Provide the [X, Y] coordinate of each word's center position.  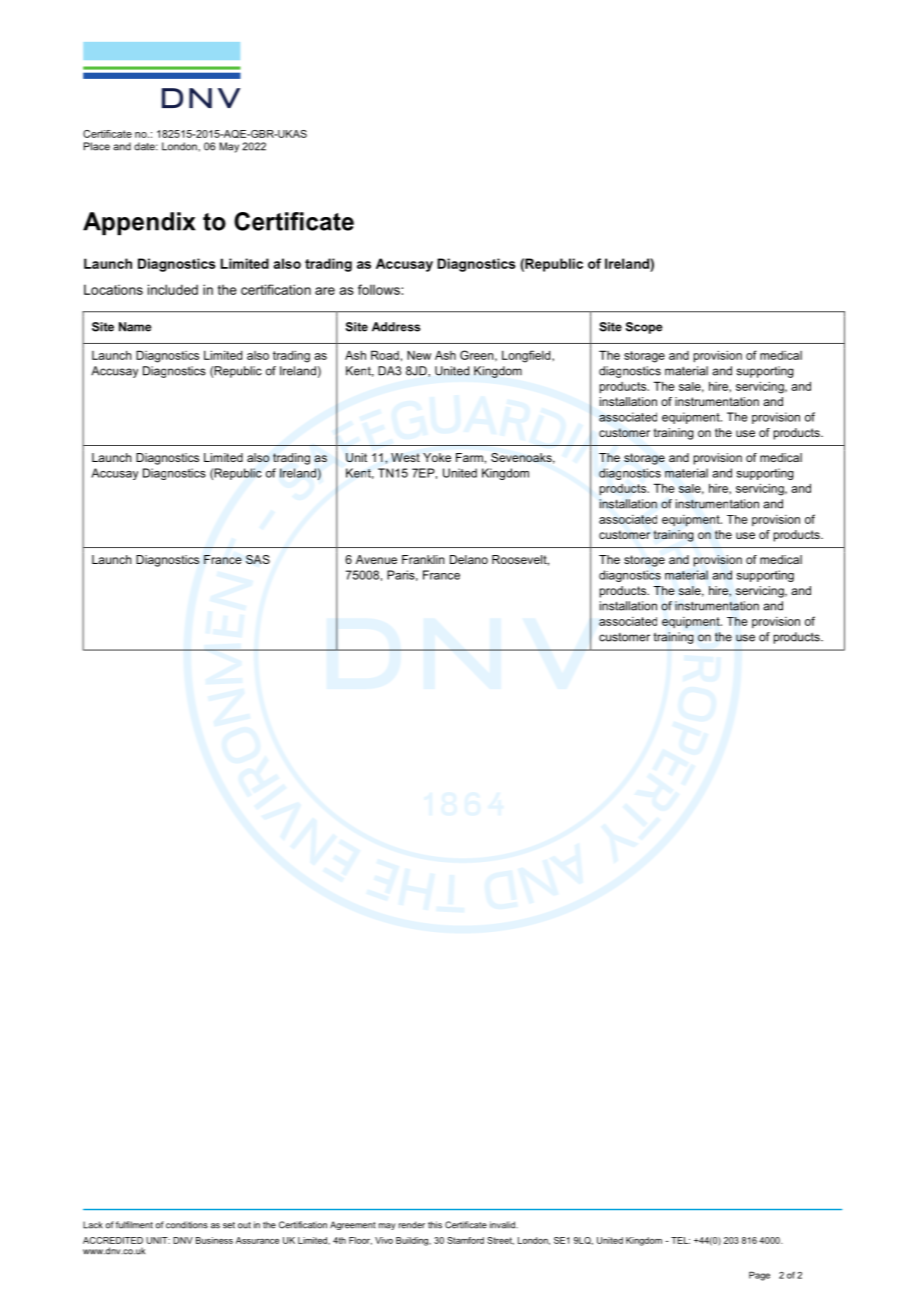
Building [413, 1241]
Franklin [423, 559]
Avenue [376, 559]
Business [214, 1240]
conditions [187, 1225]
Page [759, 1276]
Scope [644, 328]
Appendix [139, 223]
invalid [503, 1225]
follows [380, 289]
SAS [258, 559]
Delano [469, 559]
